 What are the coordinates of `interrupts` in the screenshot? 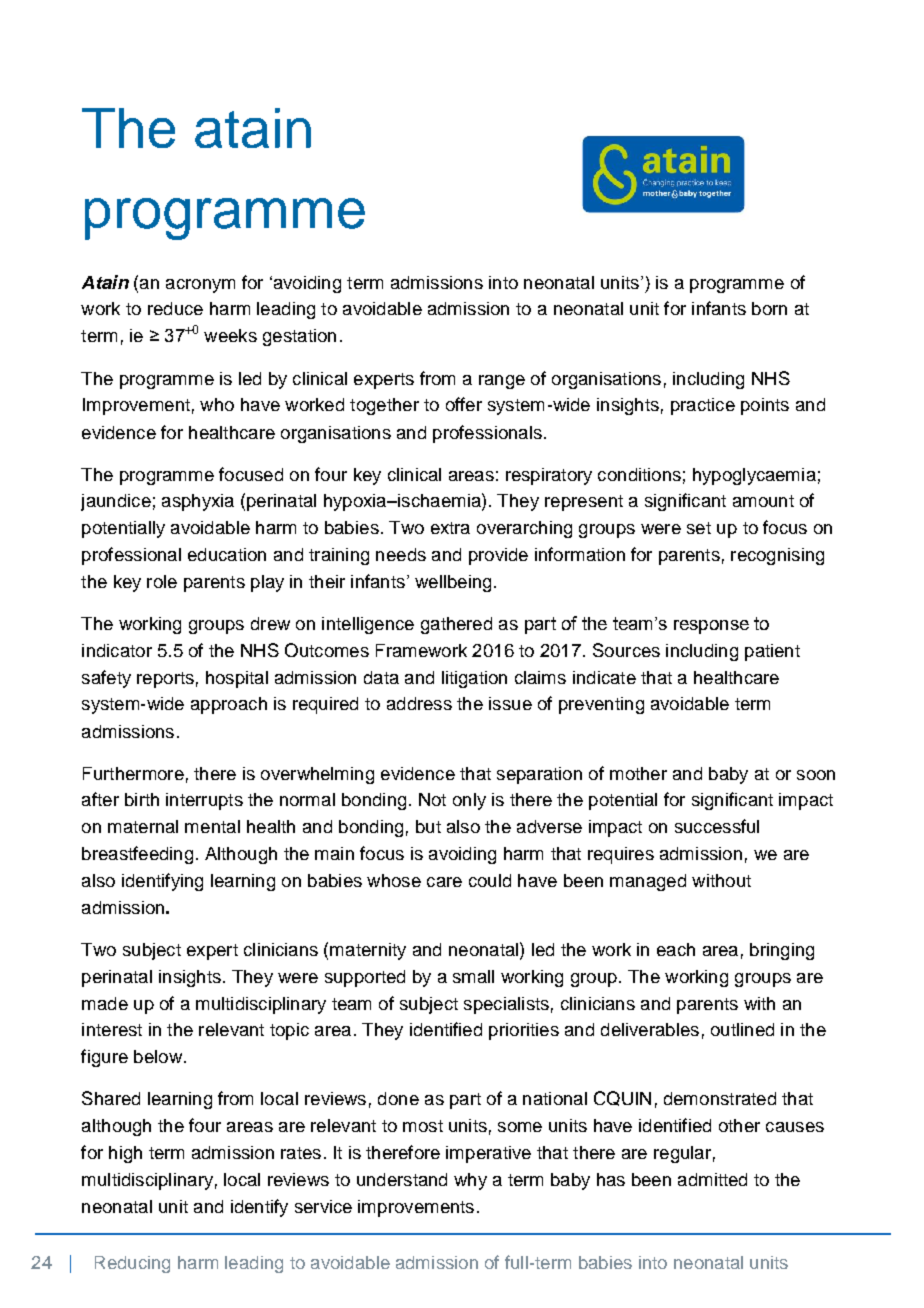 It's located at (204, 801).
